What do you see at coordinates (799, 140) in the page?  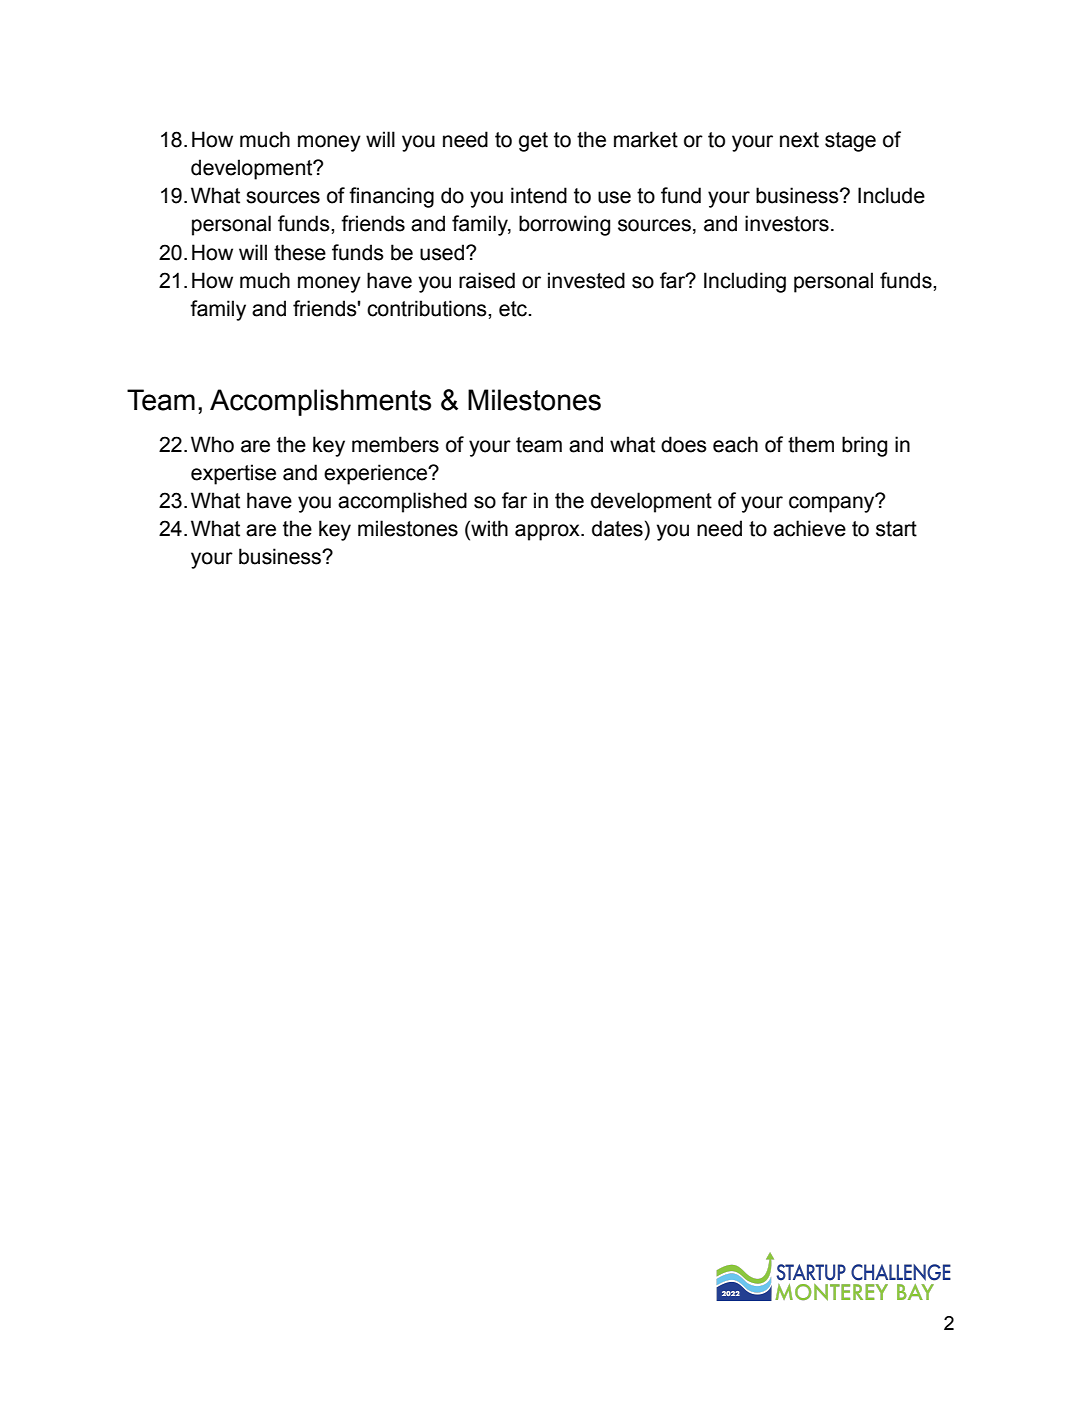 I see `next` at bounding box center [799, 140].
